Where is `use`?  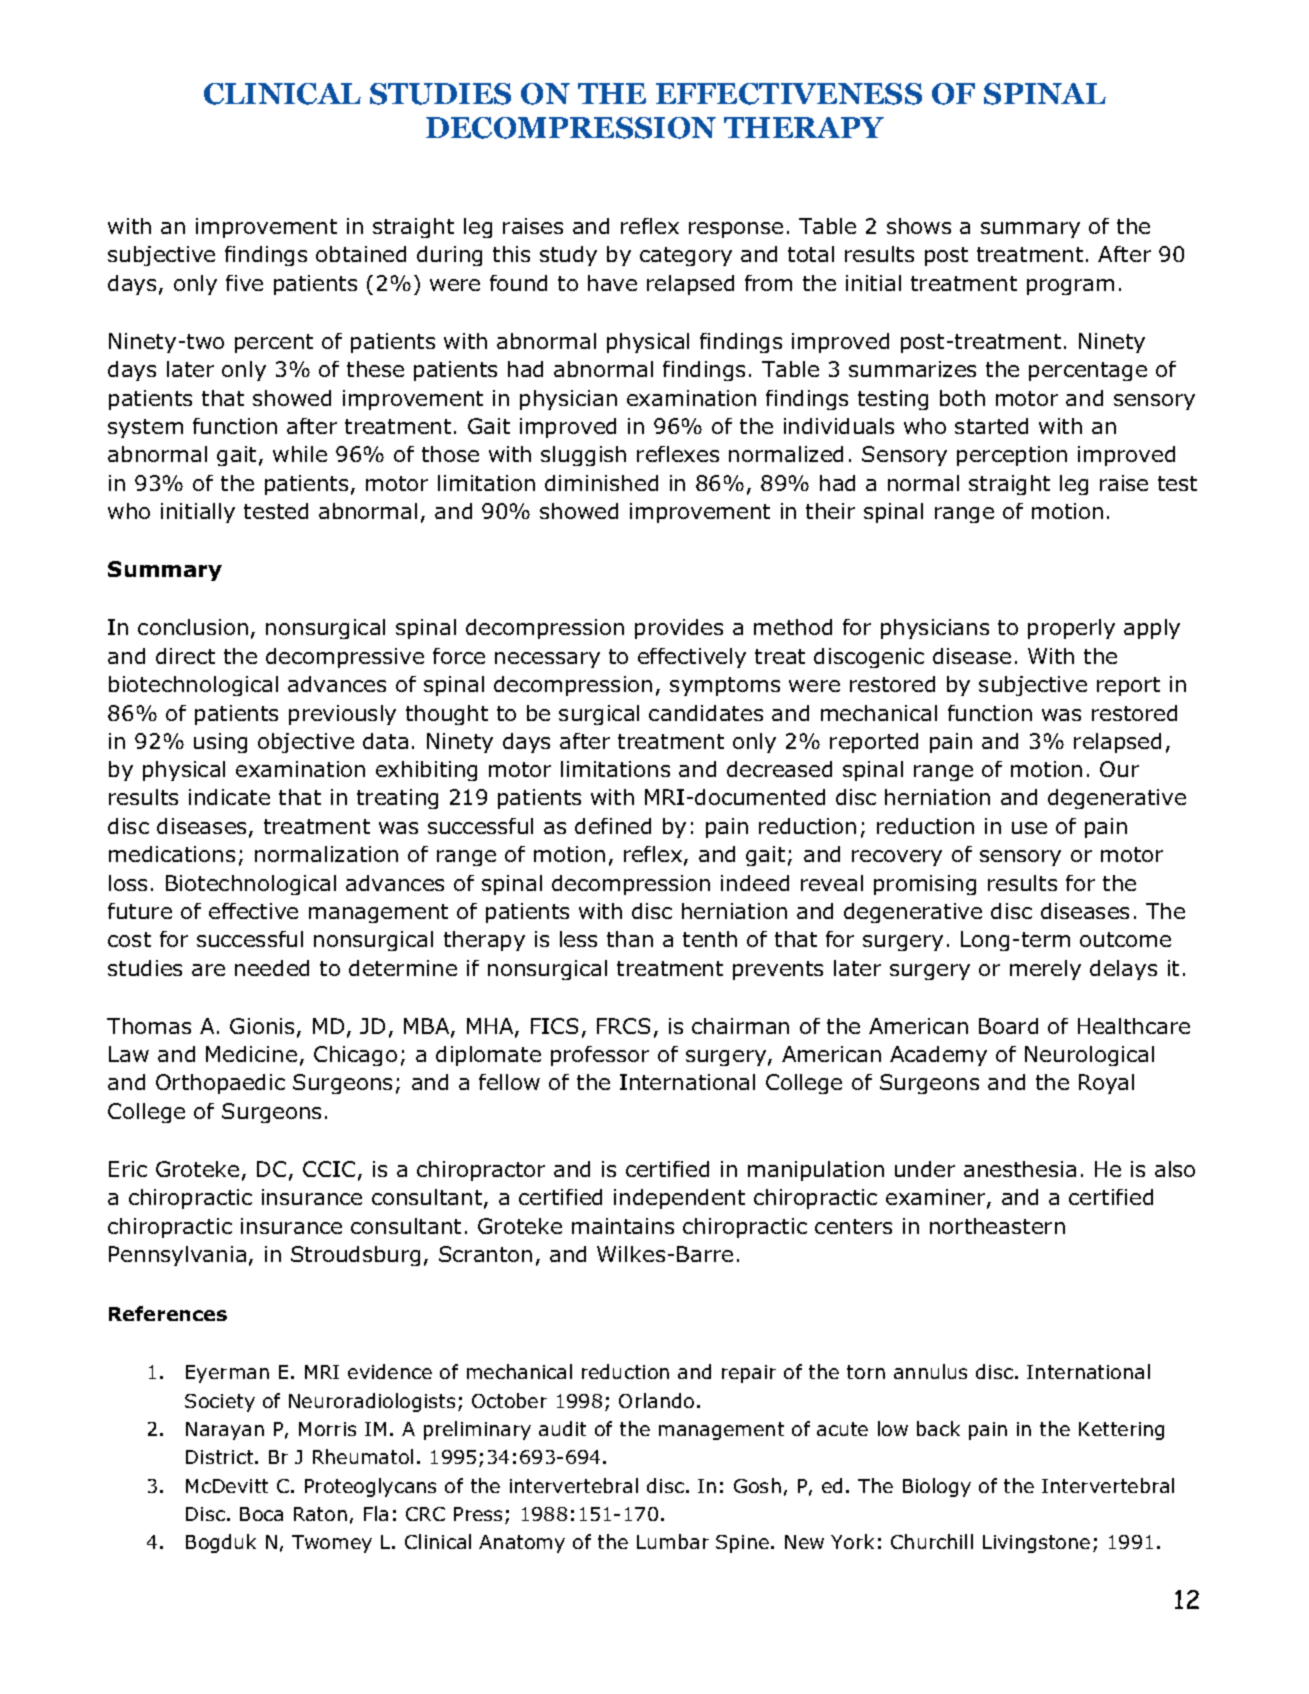
use is located at coordinates (1029, 828).
